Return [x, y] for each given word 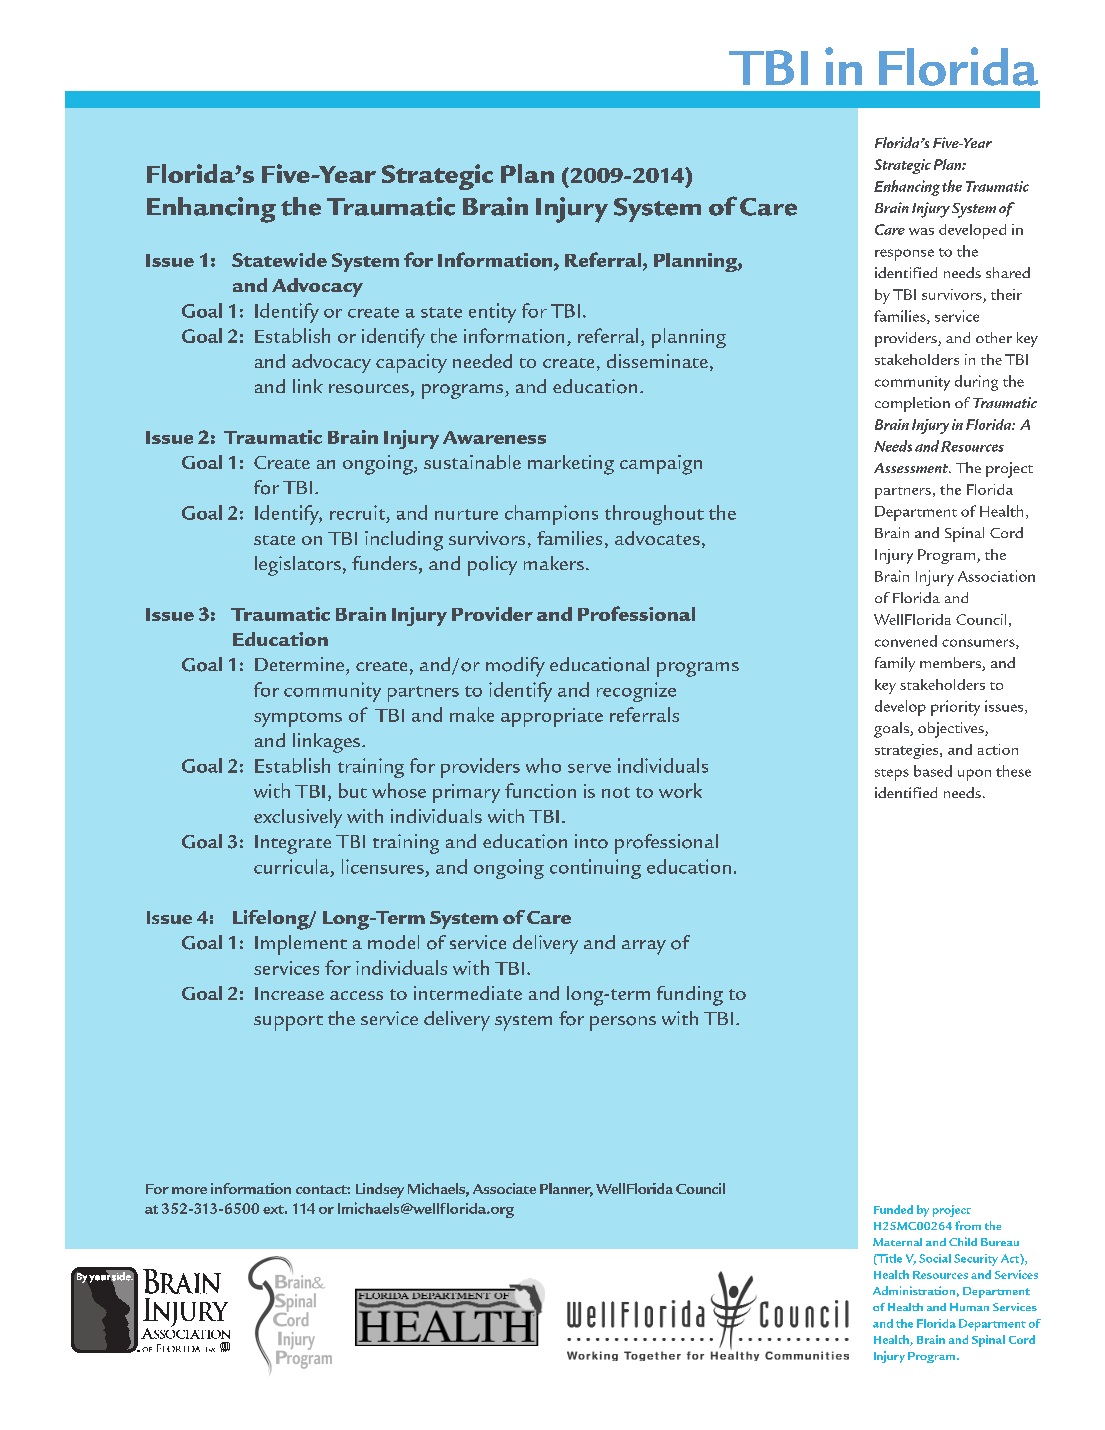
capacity [411, 363]
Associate [504, 1188]
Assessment [912, 468]
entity [492, 313]
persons [623, 1023]
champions [551, 515]
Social [935, 1258]
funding [690, 996]
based [933, 771]
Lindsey [380, 1190]
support [288, 1023]
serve [589, 768]
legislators [298, 566]
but [353, 790]
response [904, 255]
